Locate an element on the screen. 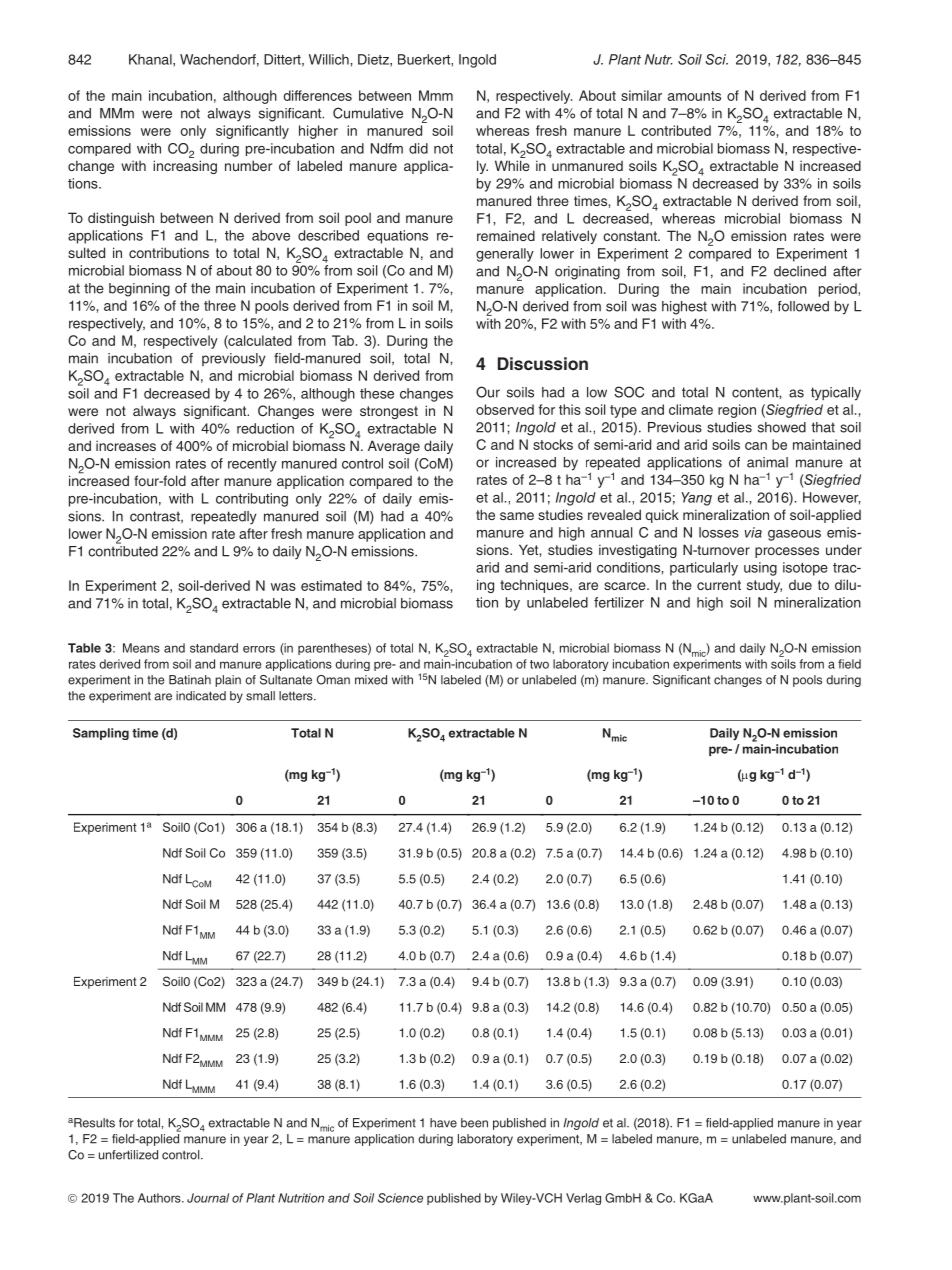 The width and height of the screenshot is (952, 1270). study is located at coordinates (764, 586).
